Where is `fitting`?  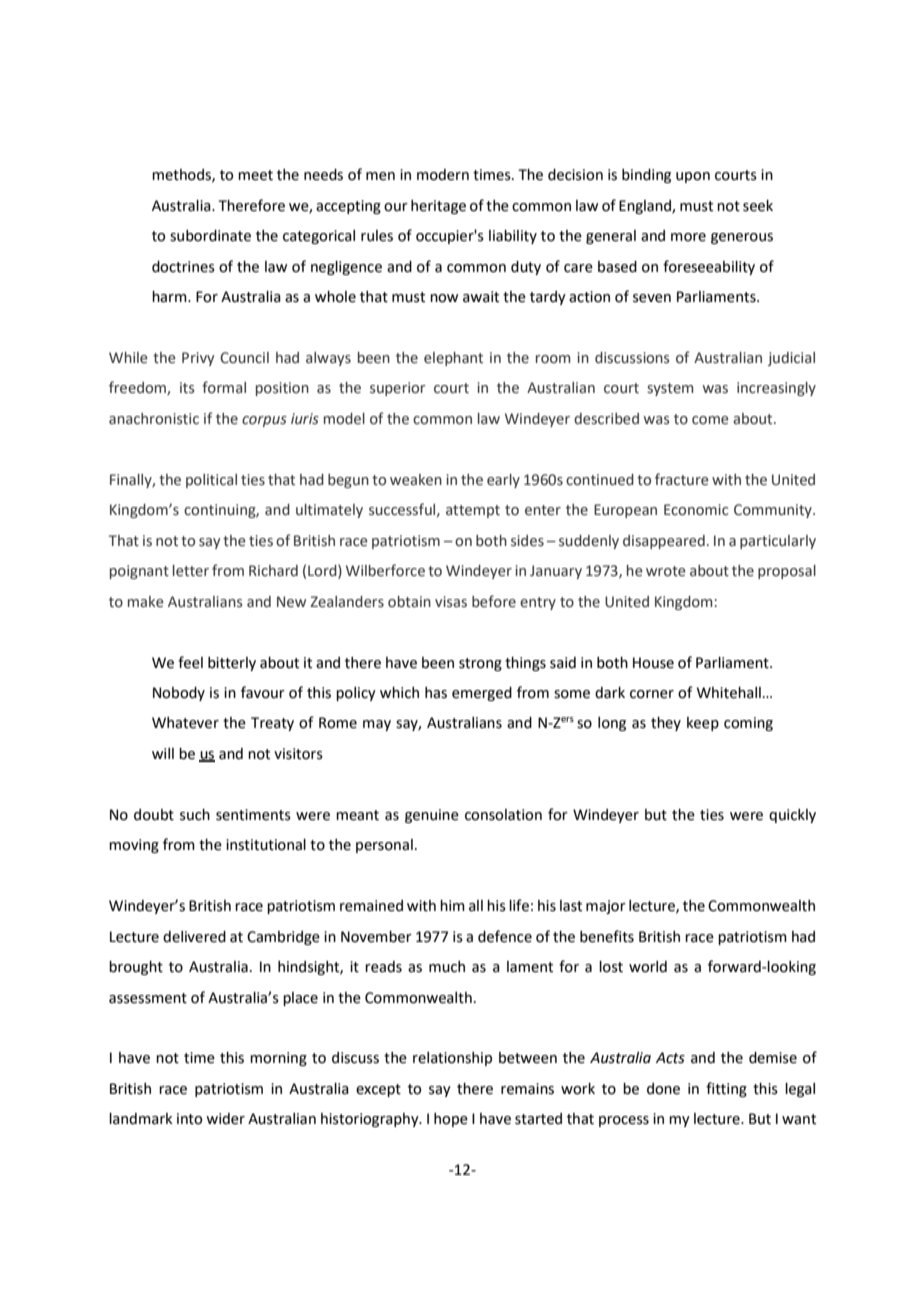
fitting is located at coordinates (726, 1089).
